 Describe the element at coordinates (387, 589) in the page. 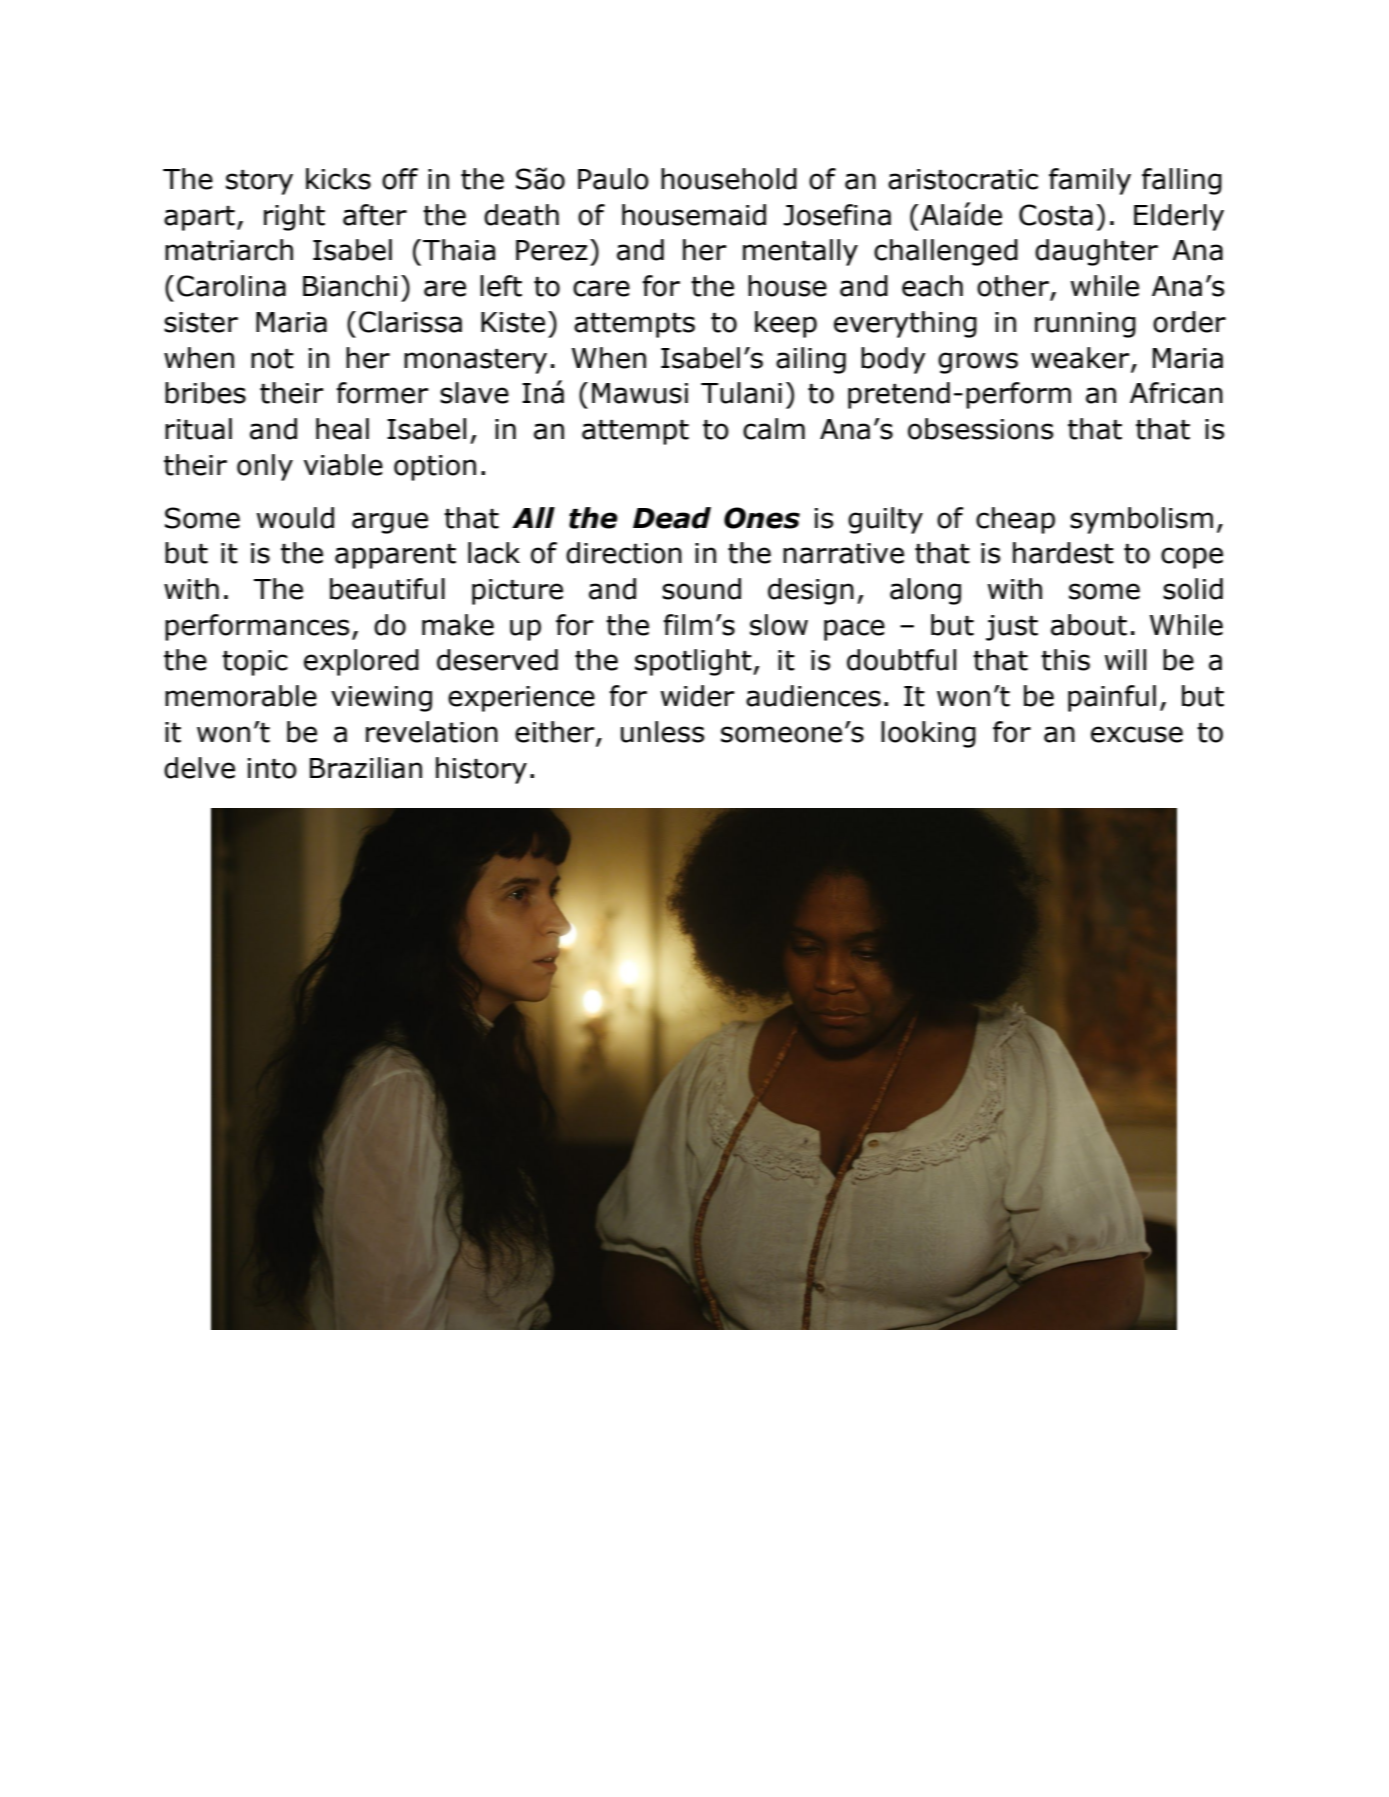

I see `beautiful` at that location.
